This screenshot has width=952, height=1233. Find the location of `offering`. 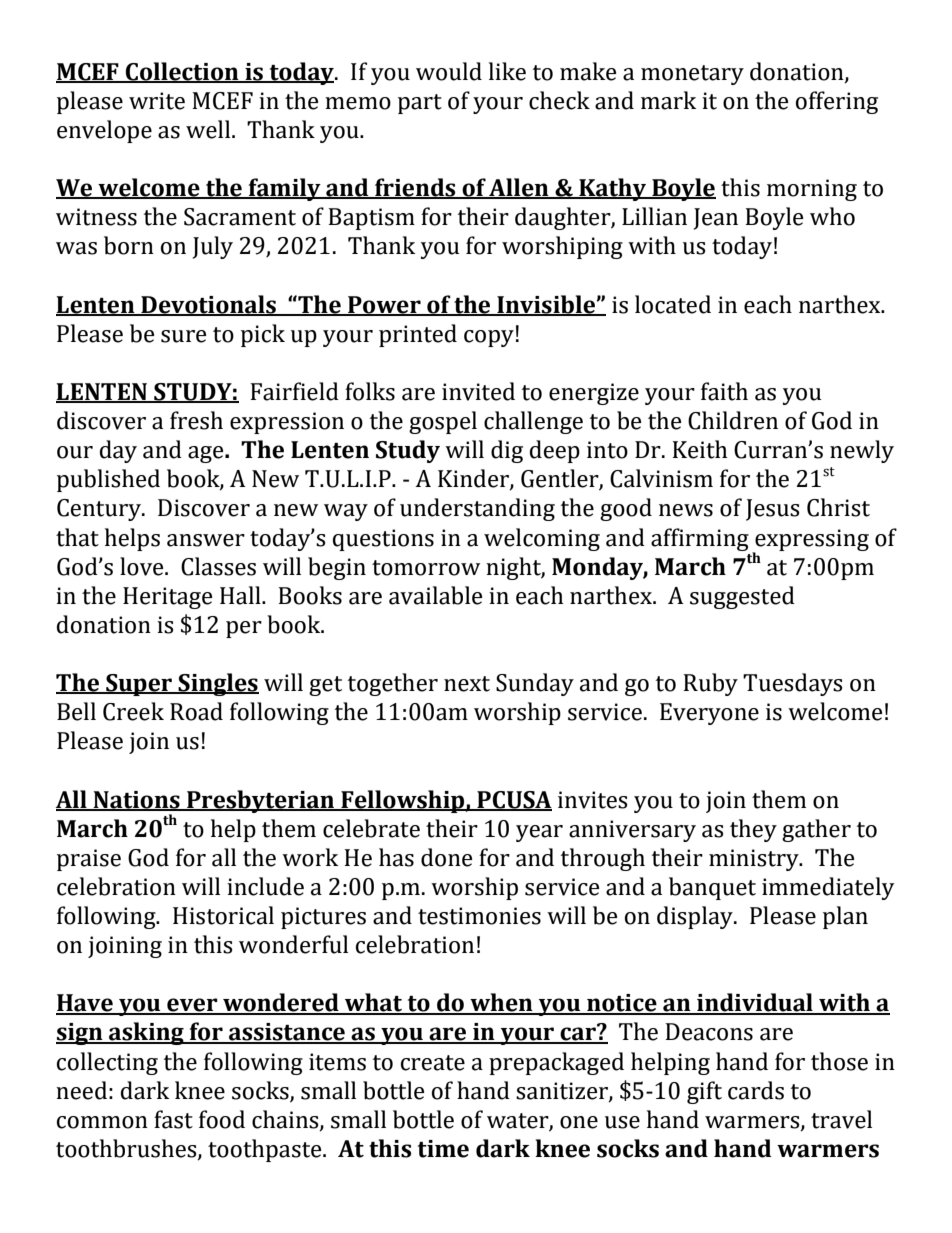

offering is located at coordinates (837, 102).
